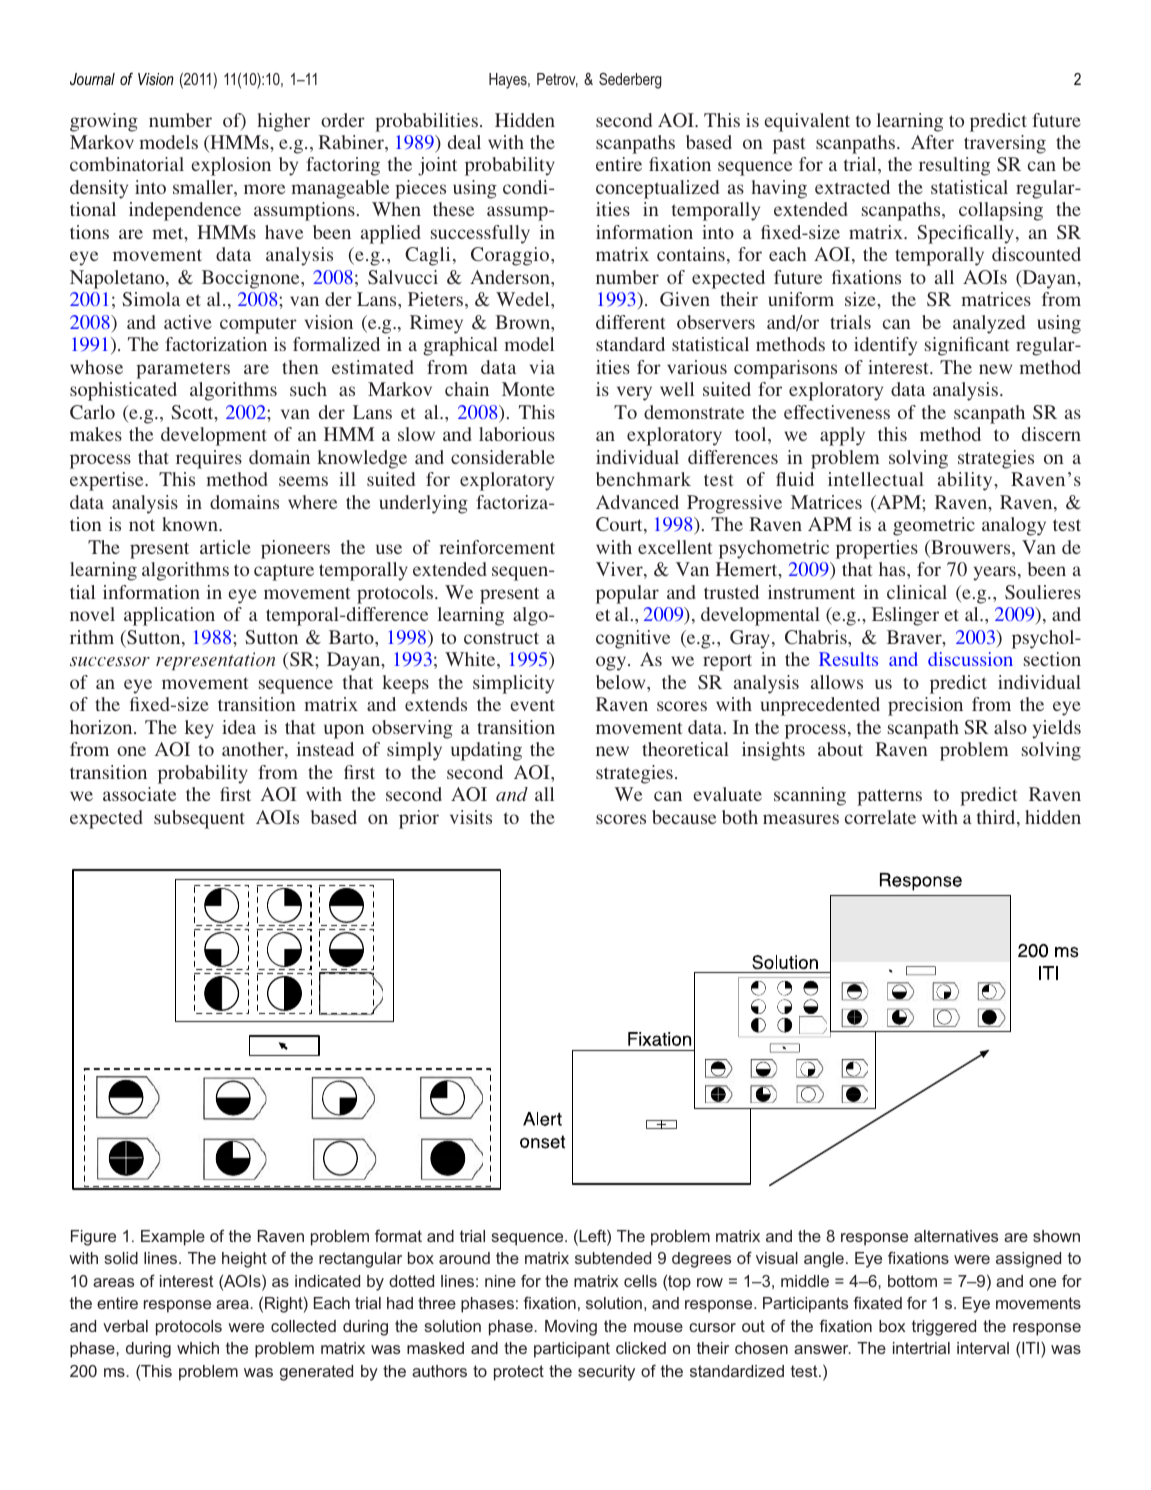 This screenshot has width=1151, height=1490. I want to click on Example, so click(173, 1238).
